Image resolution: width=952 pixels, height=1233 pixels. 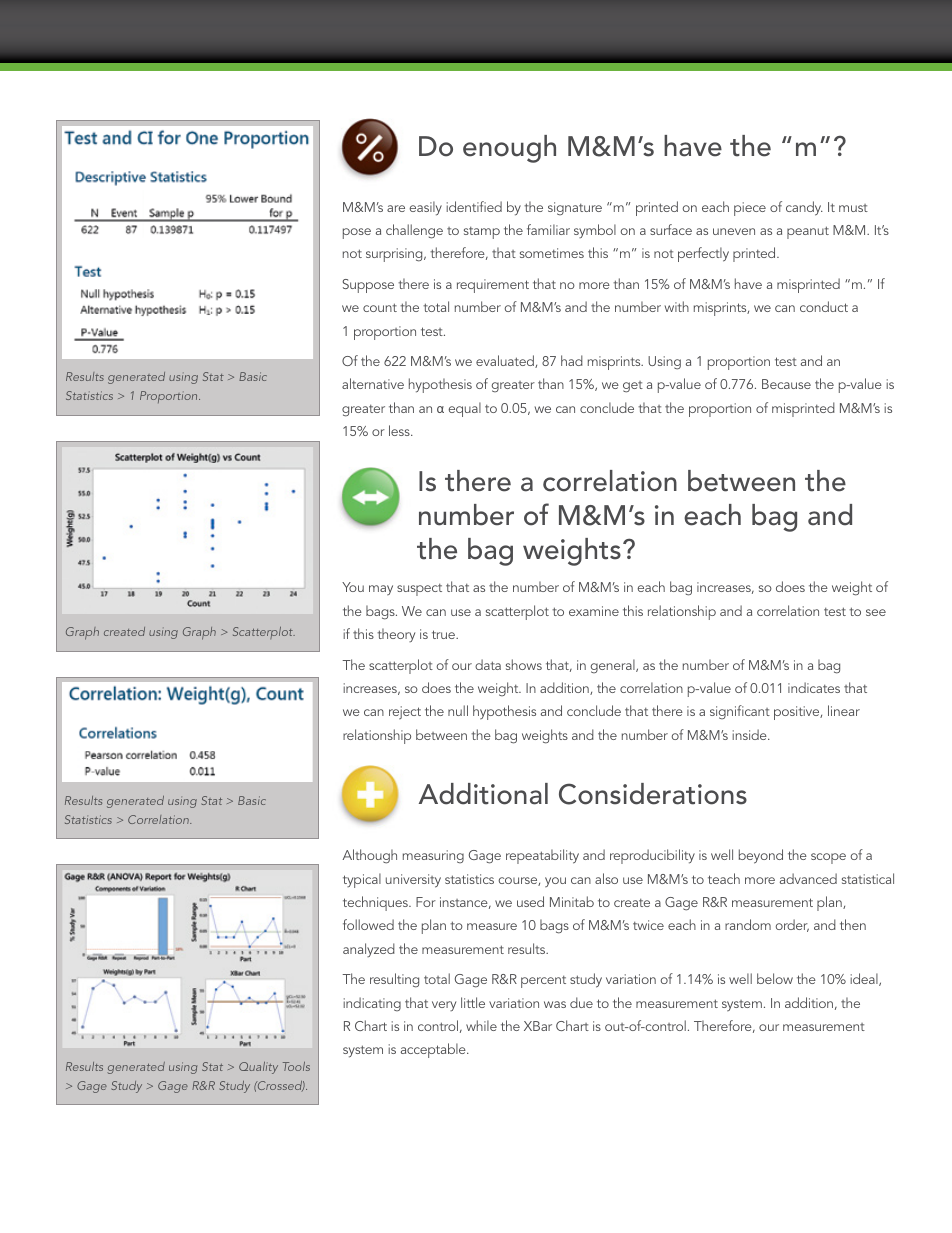 What do you see at coordinates (555, 1004) in the document?
I see `was` at bounding box center [555, 1004].
